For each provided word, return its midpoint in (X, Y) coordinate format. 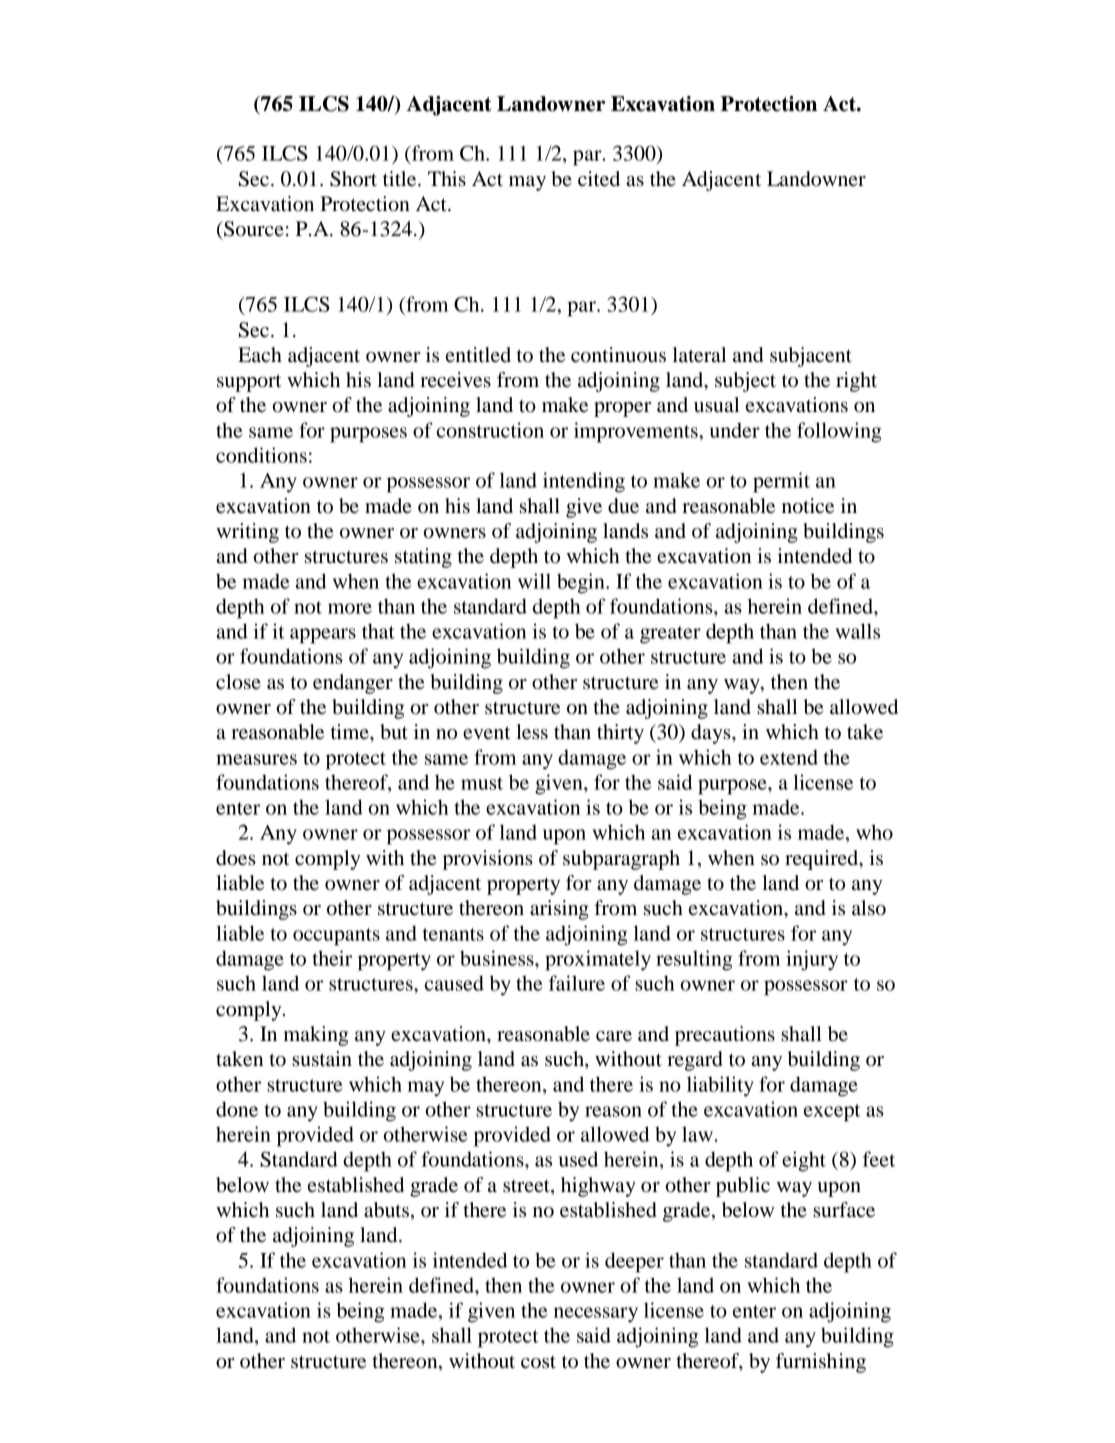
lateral (699, 355)
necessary (596, 1315)
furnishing (821, 1363)
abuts (386, 1210)
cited (599, 179)
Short (353, 179)
